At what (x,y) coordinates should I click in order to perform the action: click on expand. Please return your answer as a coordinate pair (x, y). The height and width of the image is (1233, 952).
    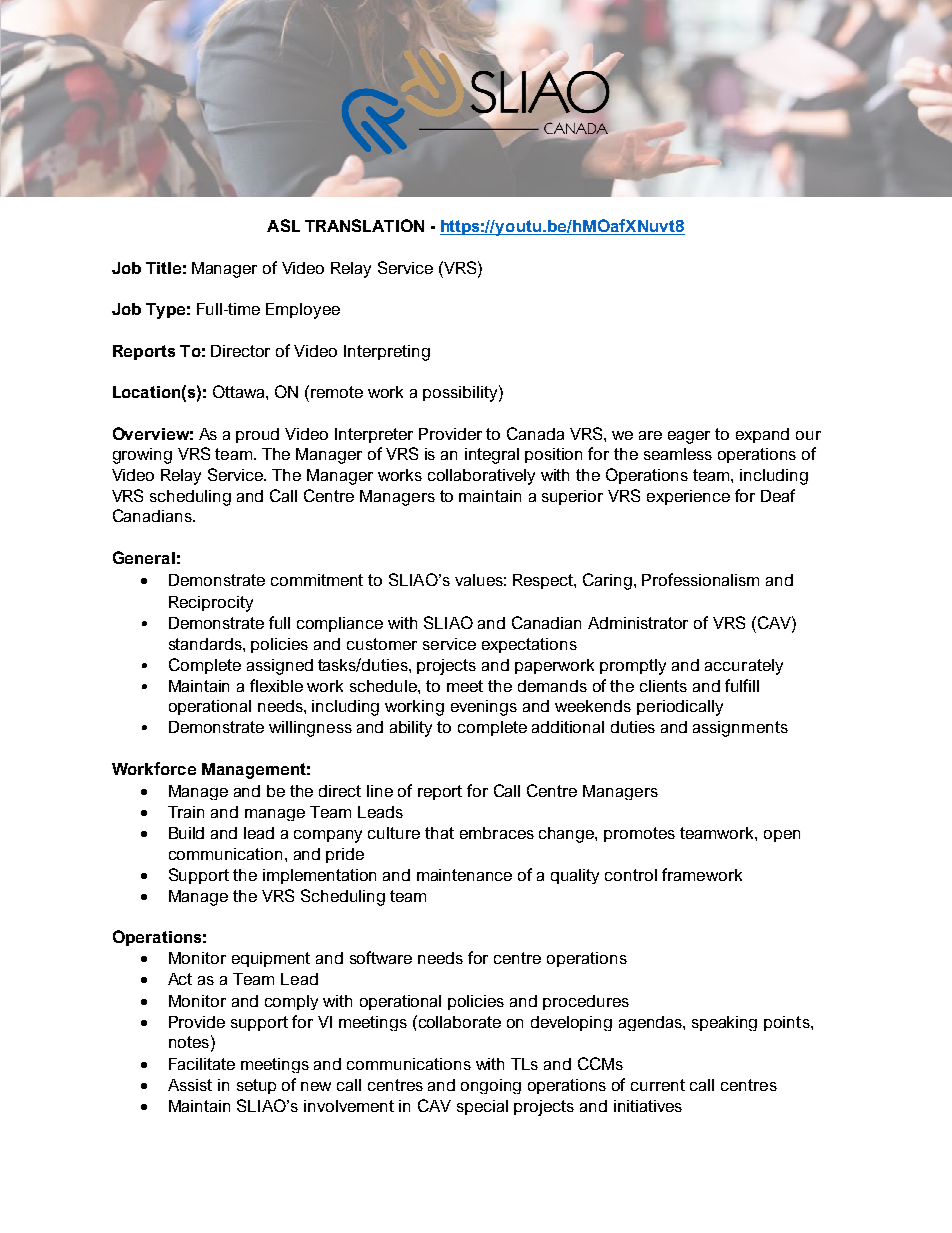
    Looking at the image, I should click on (762, 435).
